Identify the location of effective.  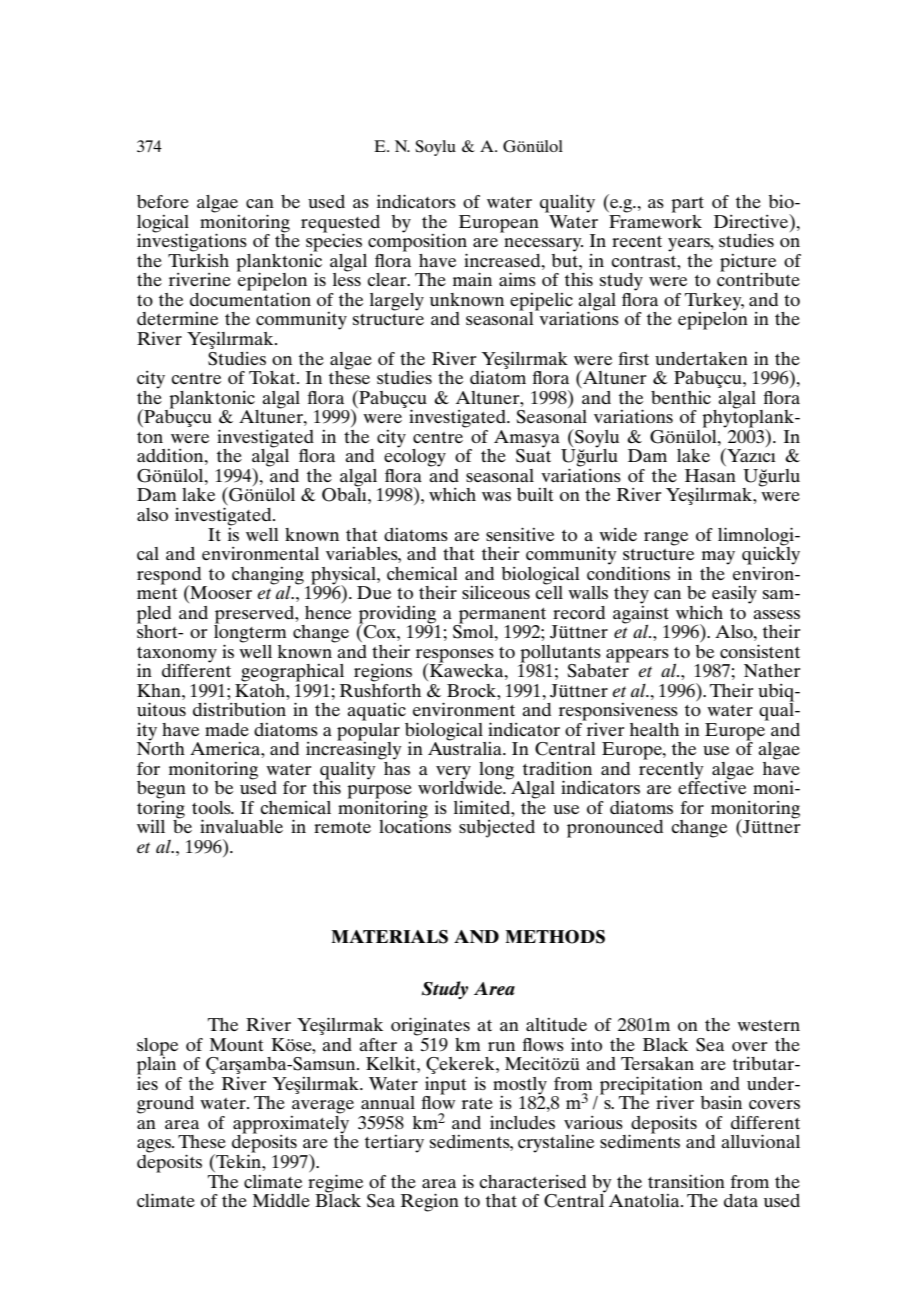
(712, 786).
